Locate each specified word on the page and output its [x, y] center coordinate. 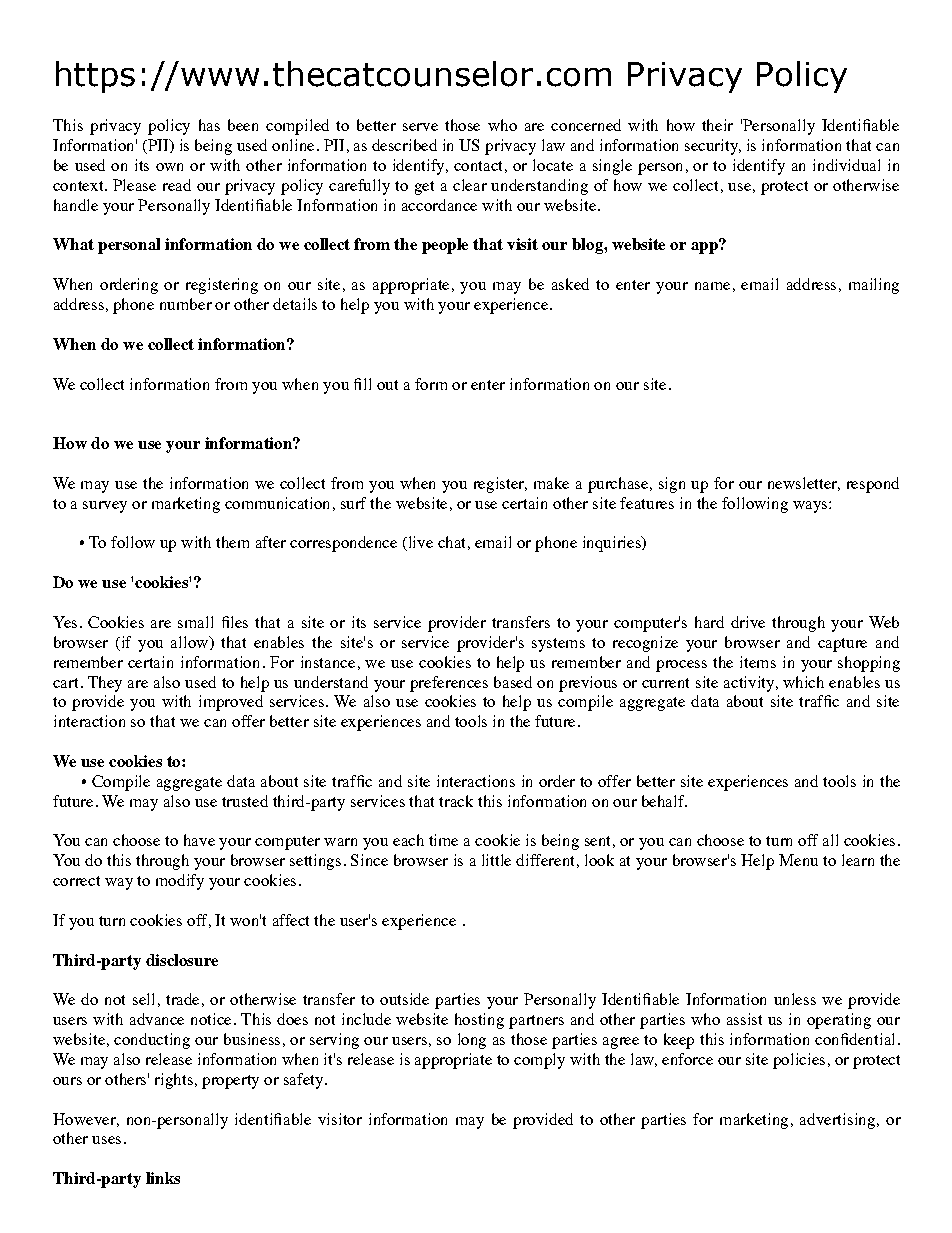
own [169, 167]
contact [478, 166]
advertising [837, 1121]
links [163, 1178]
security [712, 147]
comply [539, 1061]
